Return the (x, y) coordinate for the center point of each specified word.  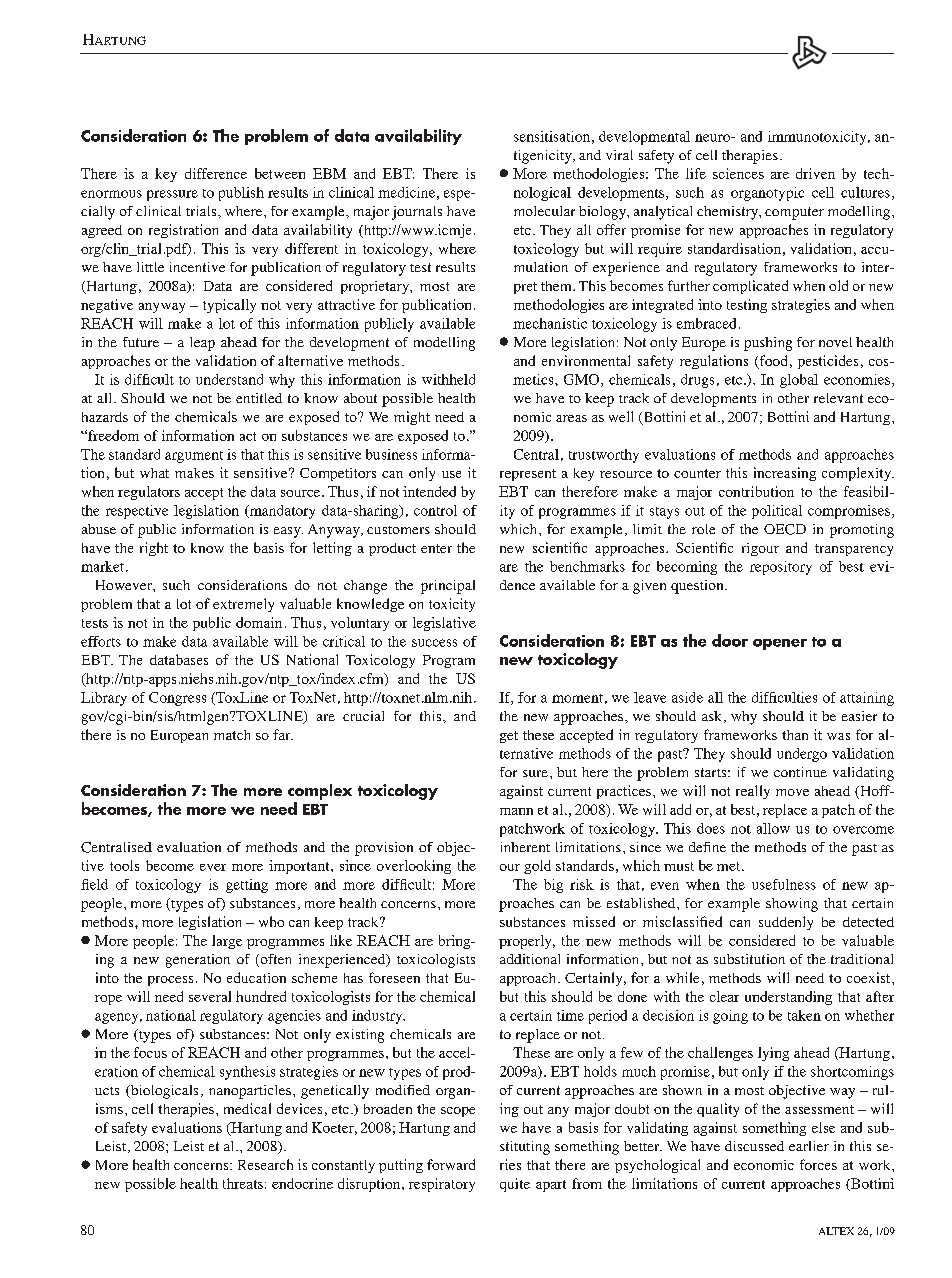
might (412, 418)
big (553, 886)
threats (243, 1183)
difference (216, 173)
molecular (544, 211)
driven (815, 173)
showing (792, 905)
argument (194, 457)
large (227, 942)
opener (780, 644)
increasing (785, 474)
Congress (177, 699)
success (434, 643)
